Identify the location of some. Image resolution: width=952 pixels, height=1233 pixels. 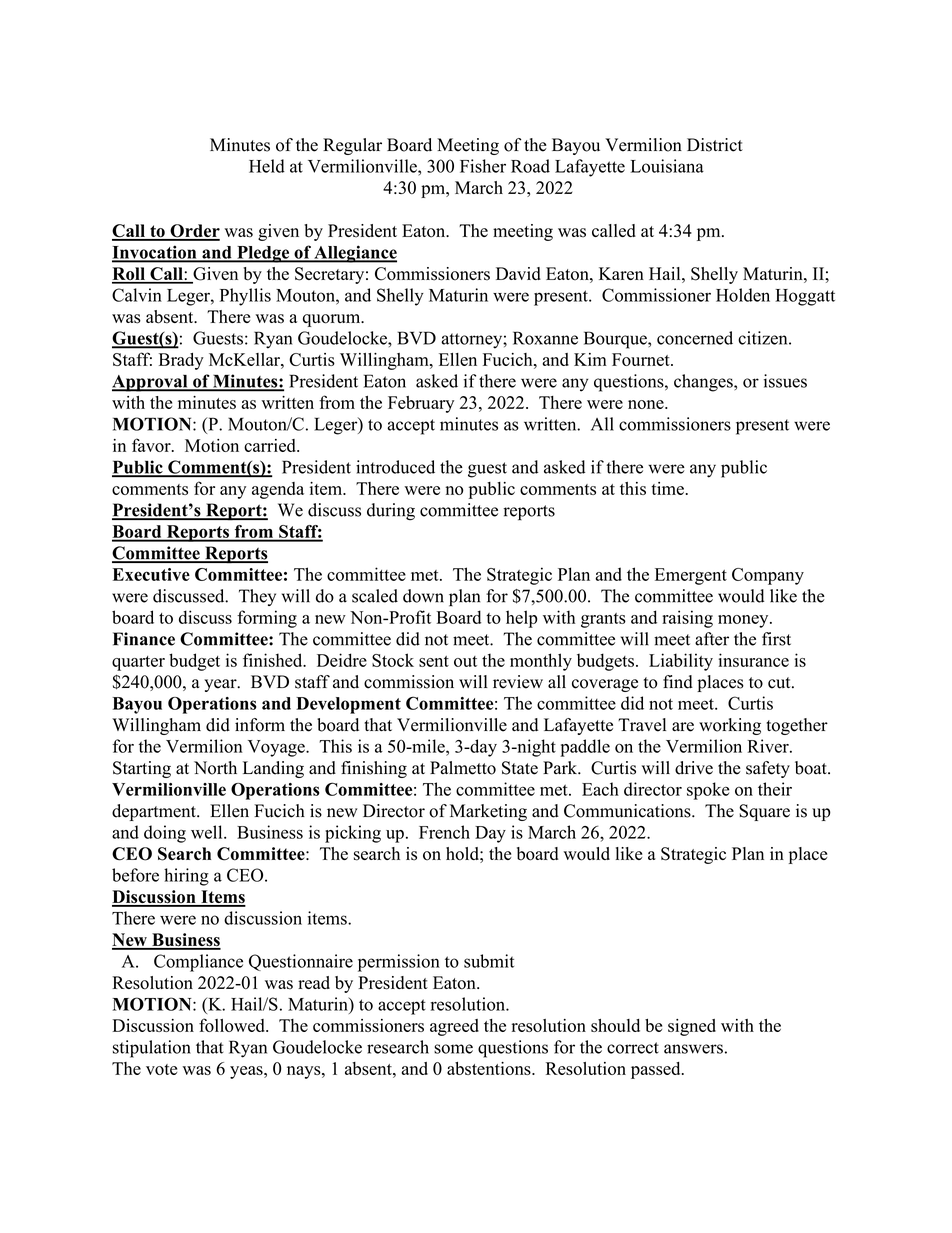
(453, 1049).
